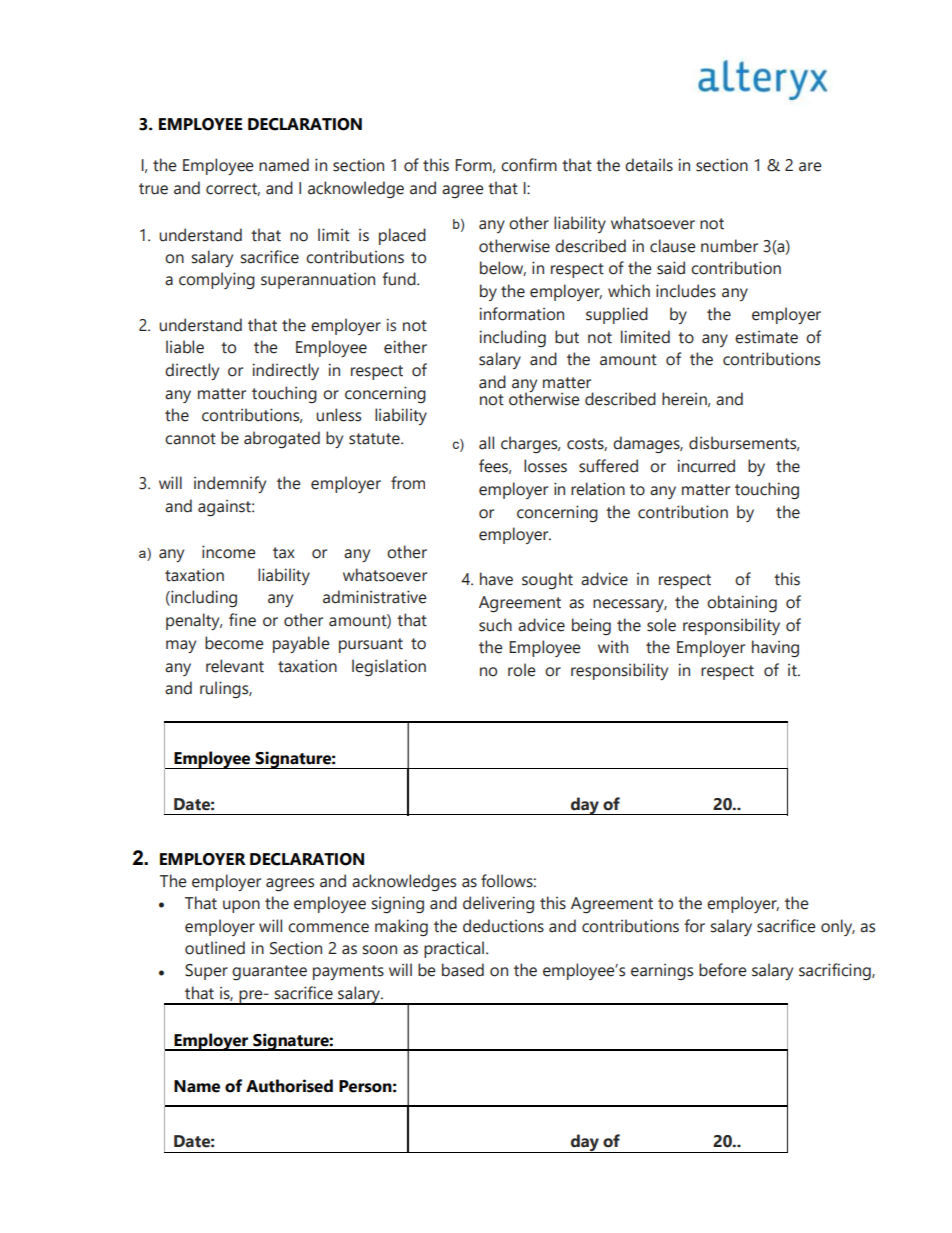  I want to click on confirm, so click(529, 165).
